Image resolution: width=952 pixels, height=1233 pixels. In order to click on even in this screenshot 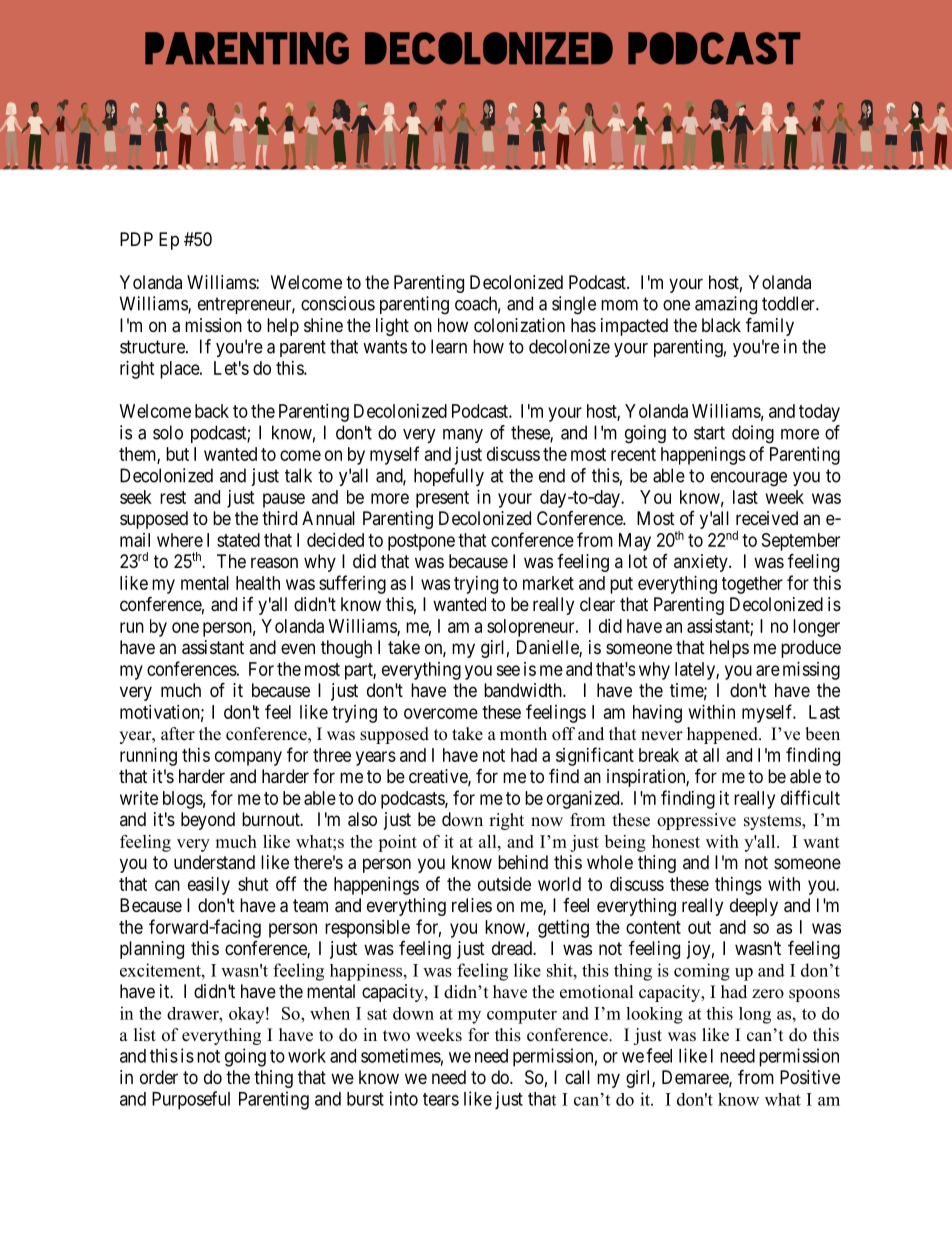, I will do `click(298, 648)`.
